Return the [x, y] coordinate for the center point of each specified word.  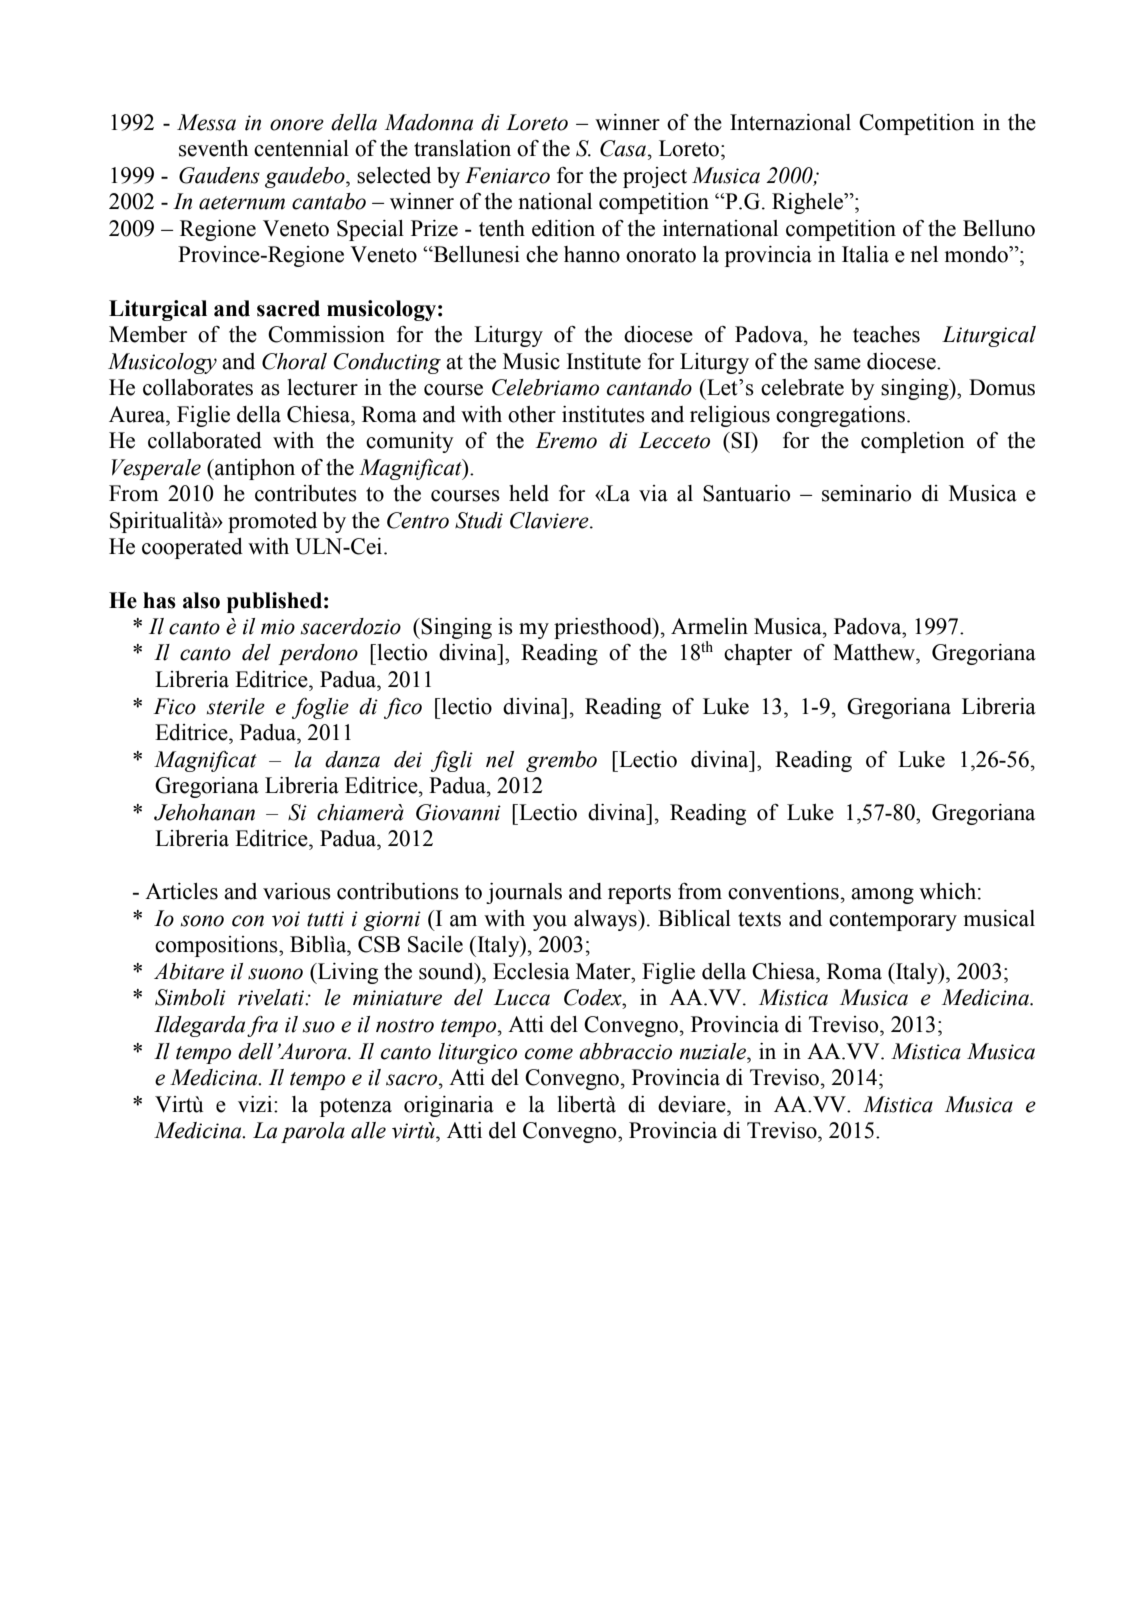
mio [278, 627]
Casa [623, 148]
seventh [213, 148]
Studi [479, 520]
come [549, 1054]
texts [759, 919]
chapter [758, 654]
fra [262, 1026]
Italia [865, 254]
